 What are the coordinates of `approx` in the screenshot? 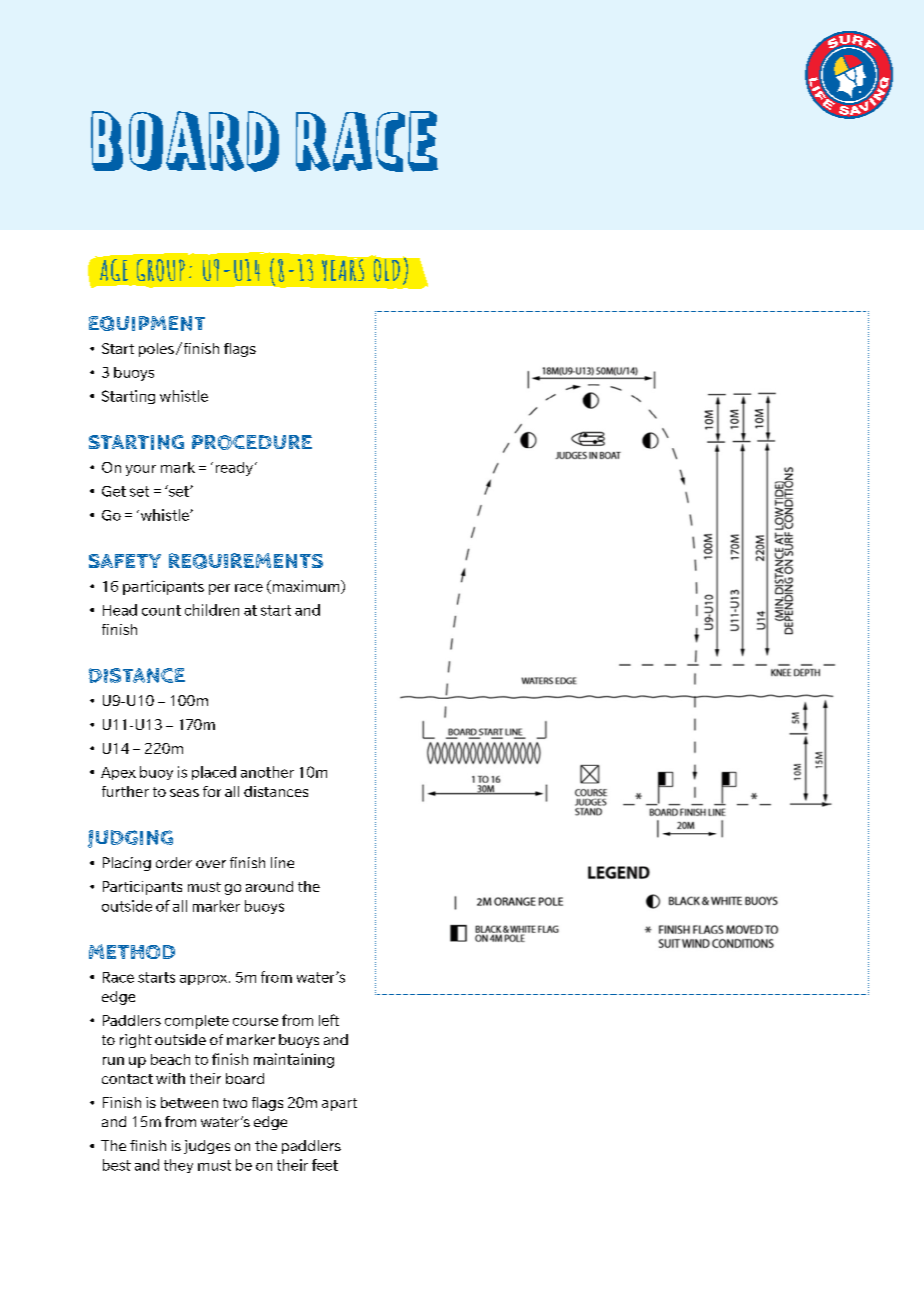 It's located at (205, 980).
